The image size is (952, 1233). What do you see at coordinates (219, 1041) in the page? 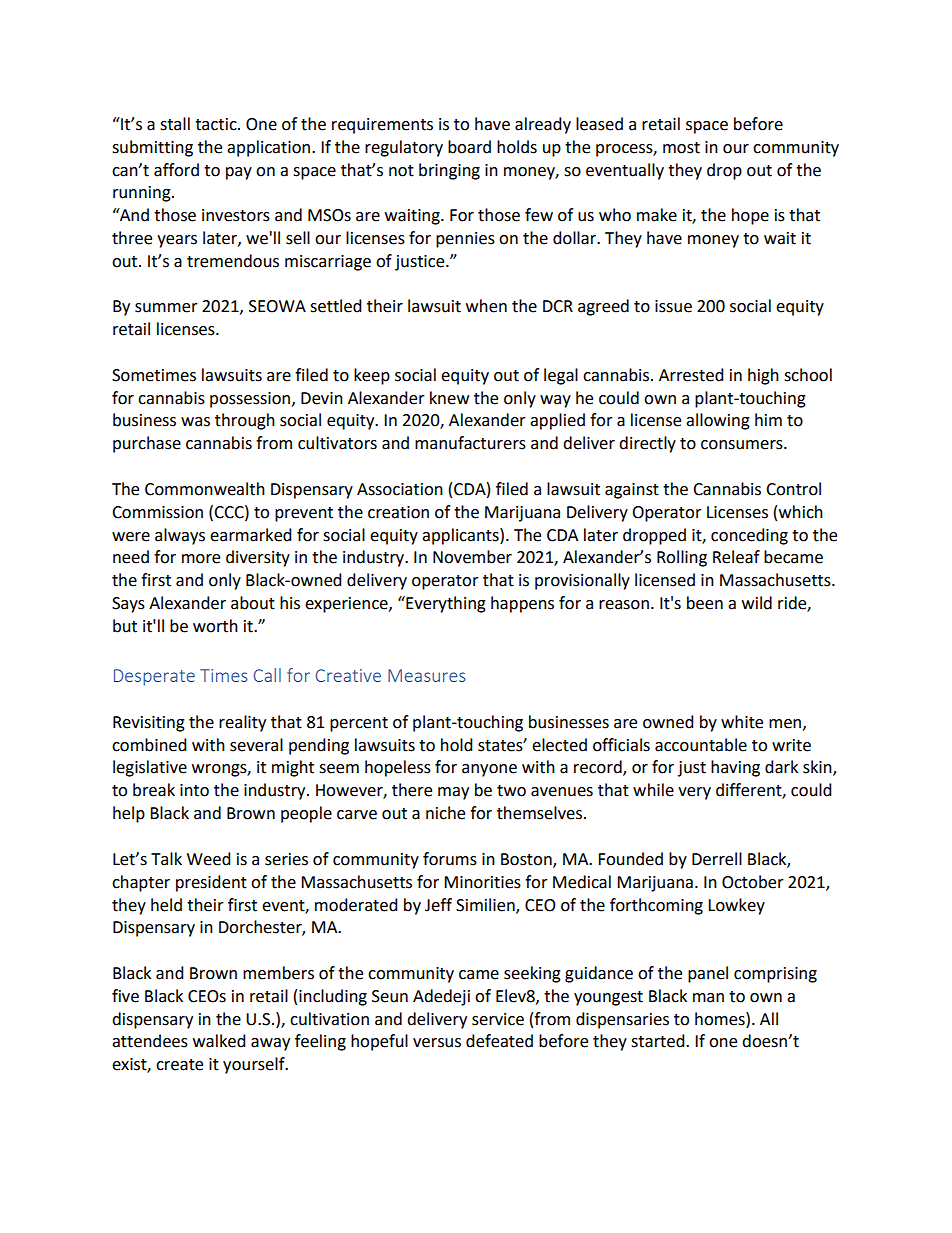
I see `walked` at bounding box center [219, 1041].
